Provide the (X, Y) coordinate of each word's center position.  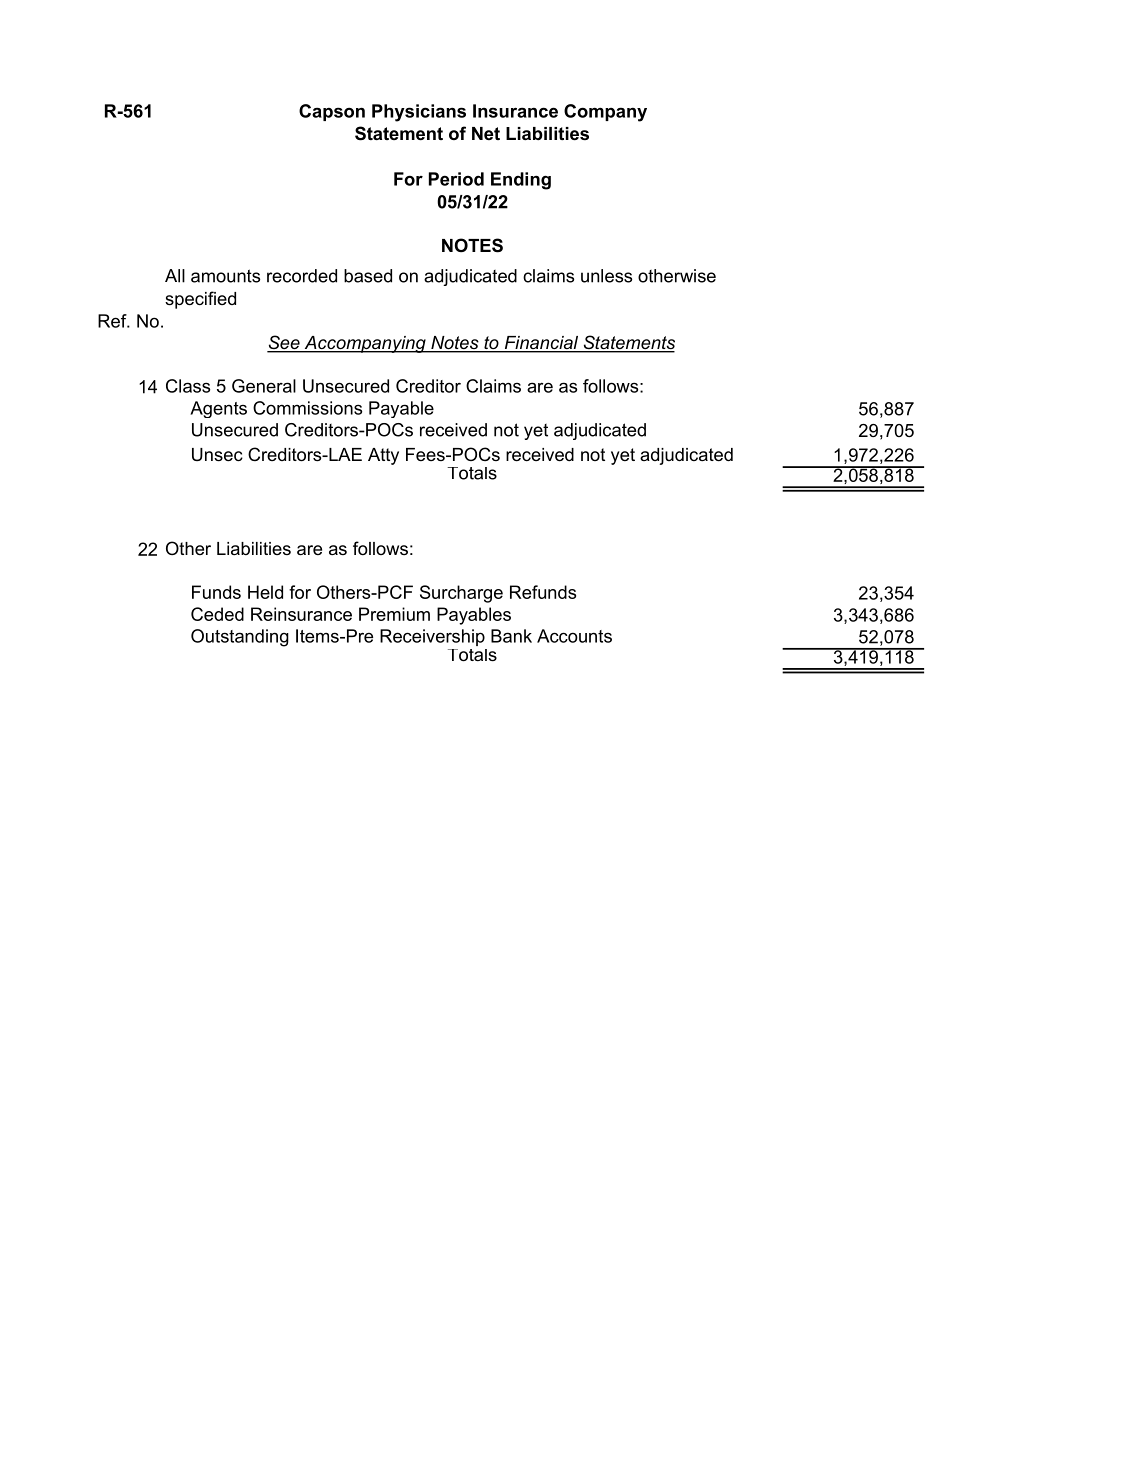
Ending (521, 181)
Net (486, 133)
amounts (225, 276)
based (368, 276)
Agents (218, 409)
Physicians (419, 113)
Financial (541, 344)
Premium (394, 614)
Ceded (217, 614)
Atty (383, 456)
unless (606, 276)
